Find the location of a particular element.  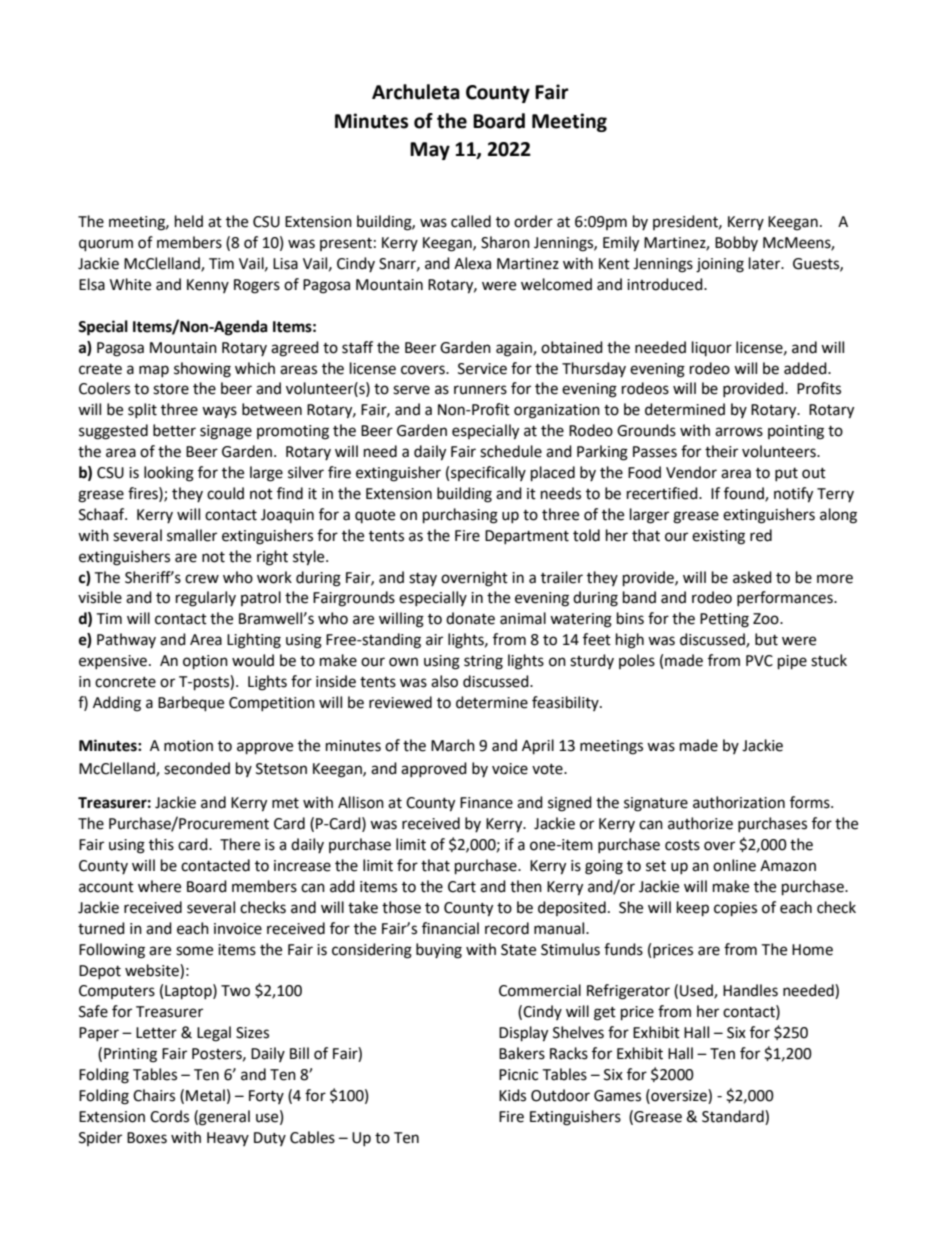

but is located at coordinates (766, 639).
